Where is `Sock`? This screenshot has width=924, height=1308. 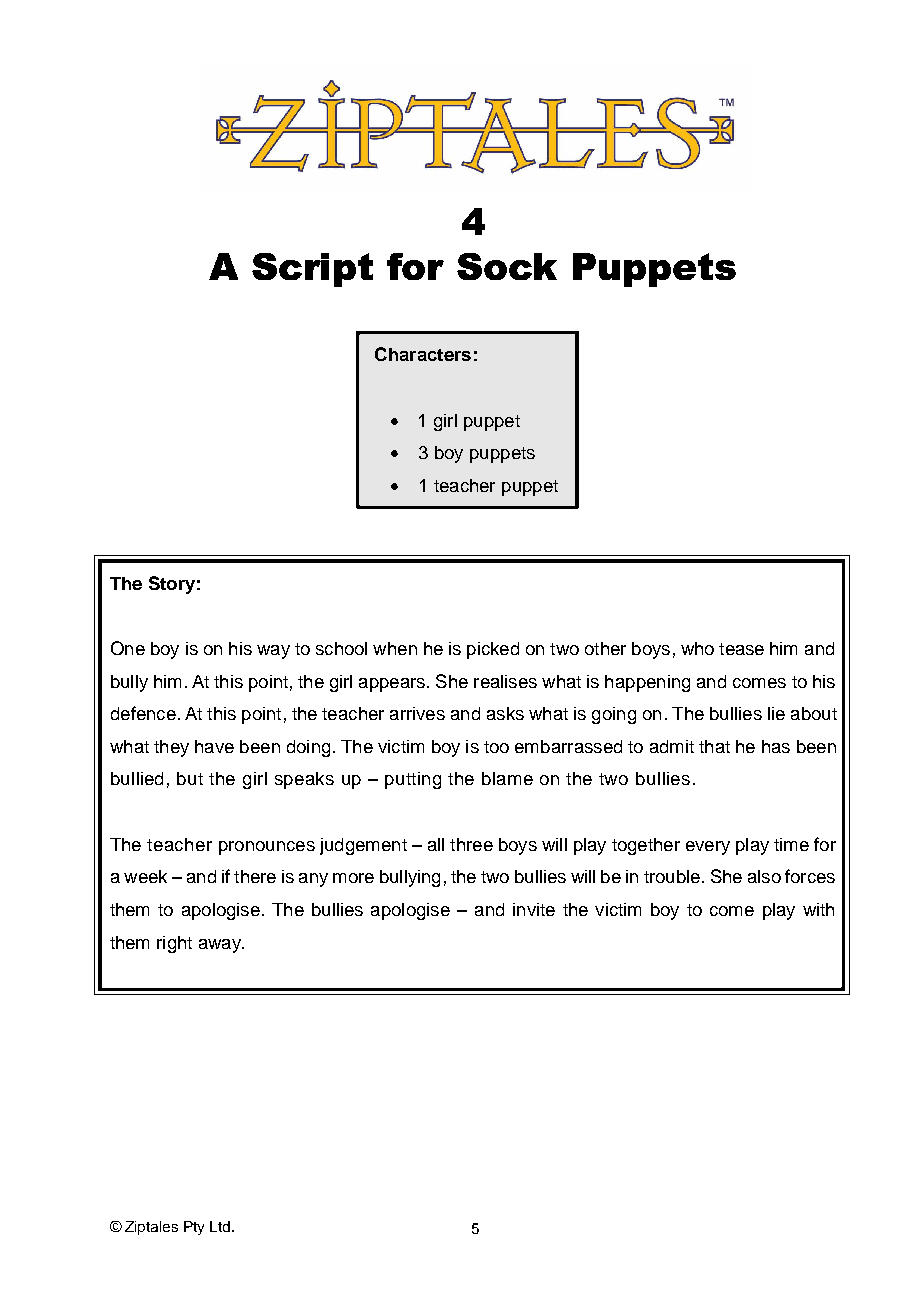 Sock is located at coordinates (507, 266).
